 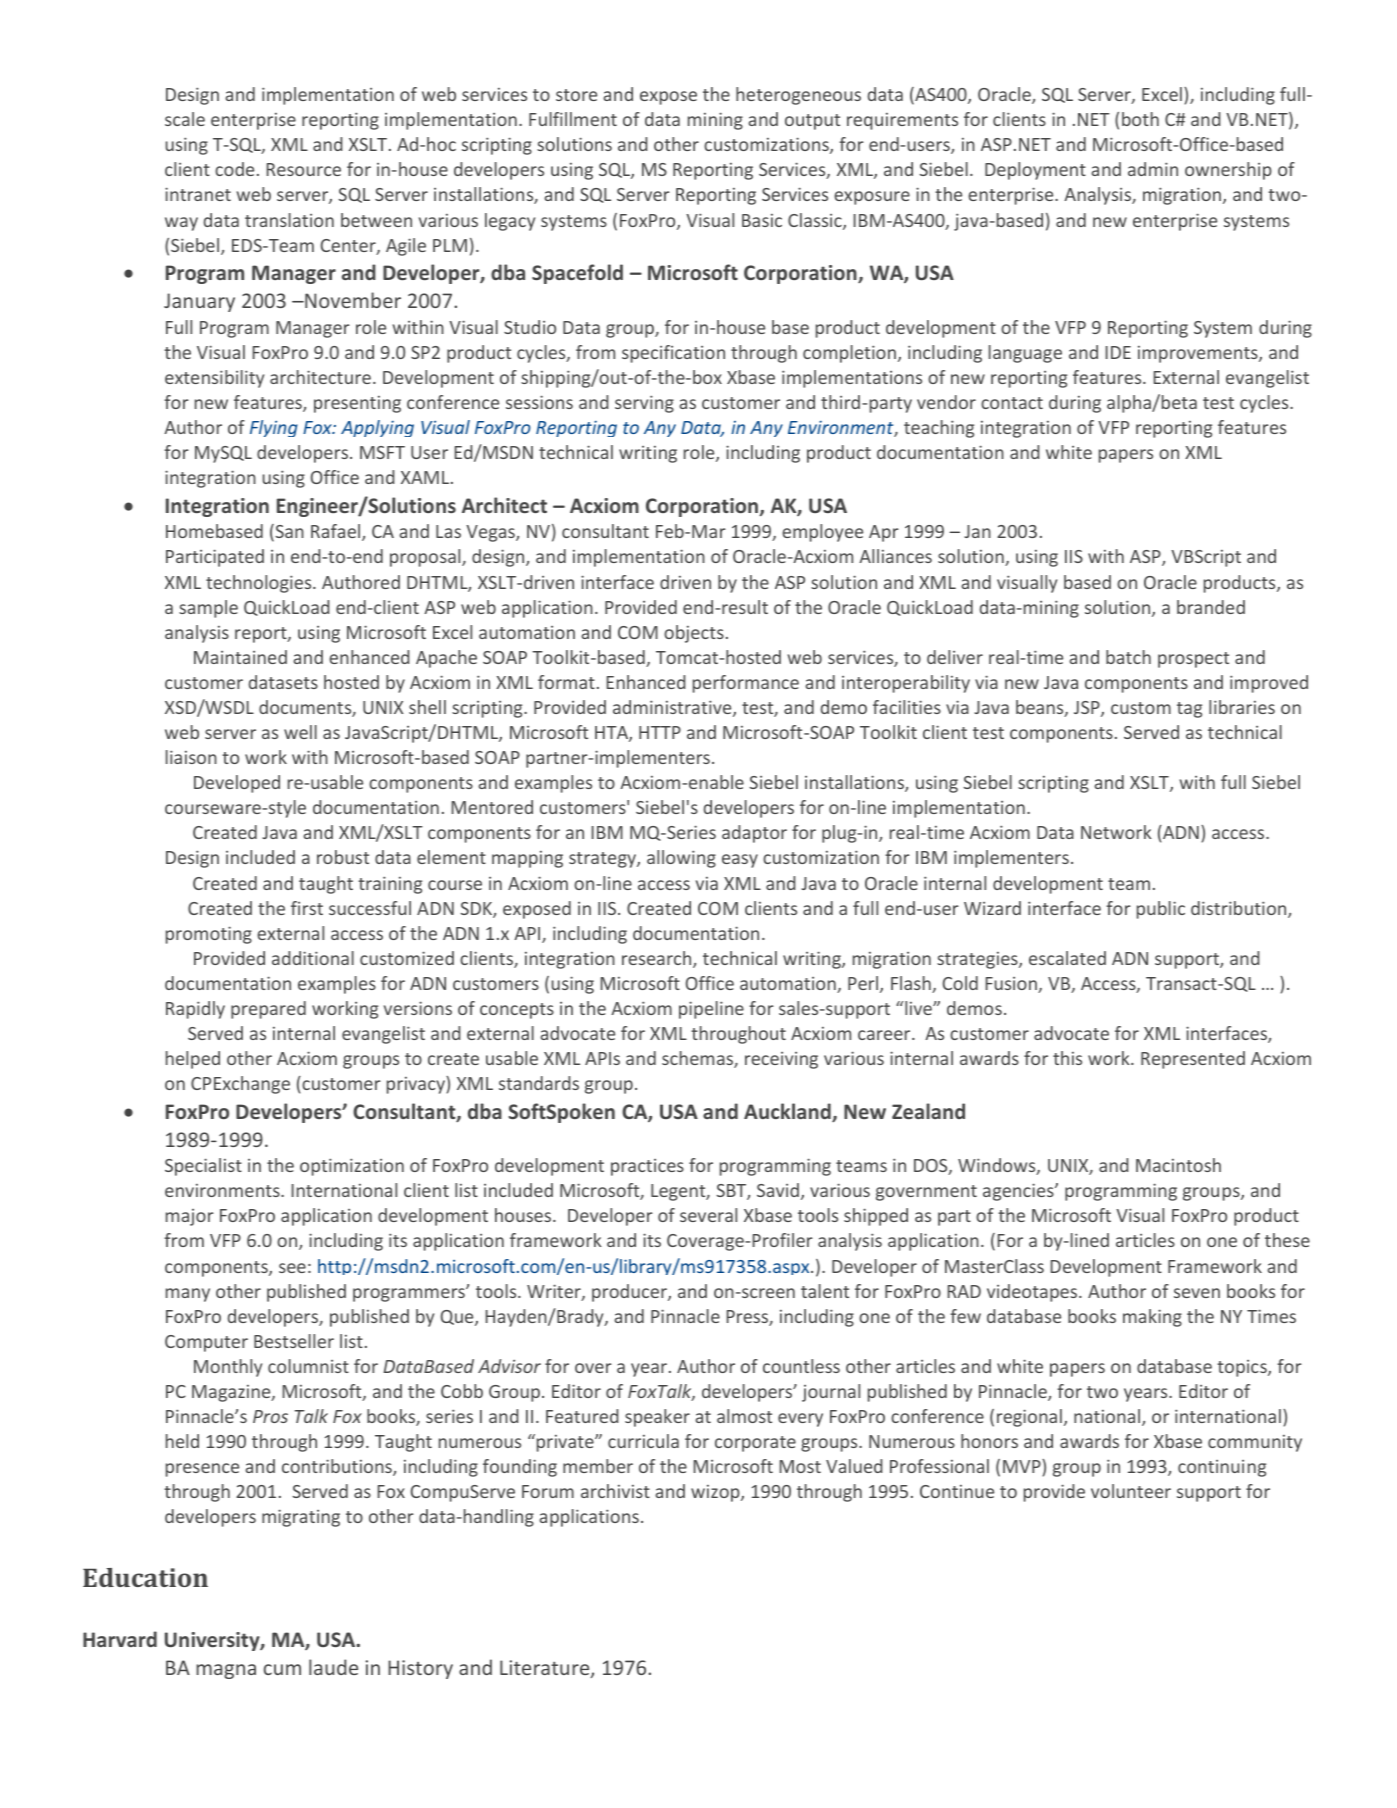 What do you see at coordinates (268, 1010) in the screenshot?
I see `prepared` at bounding box center [268, 1010].
